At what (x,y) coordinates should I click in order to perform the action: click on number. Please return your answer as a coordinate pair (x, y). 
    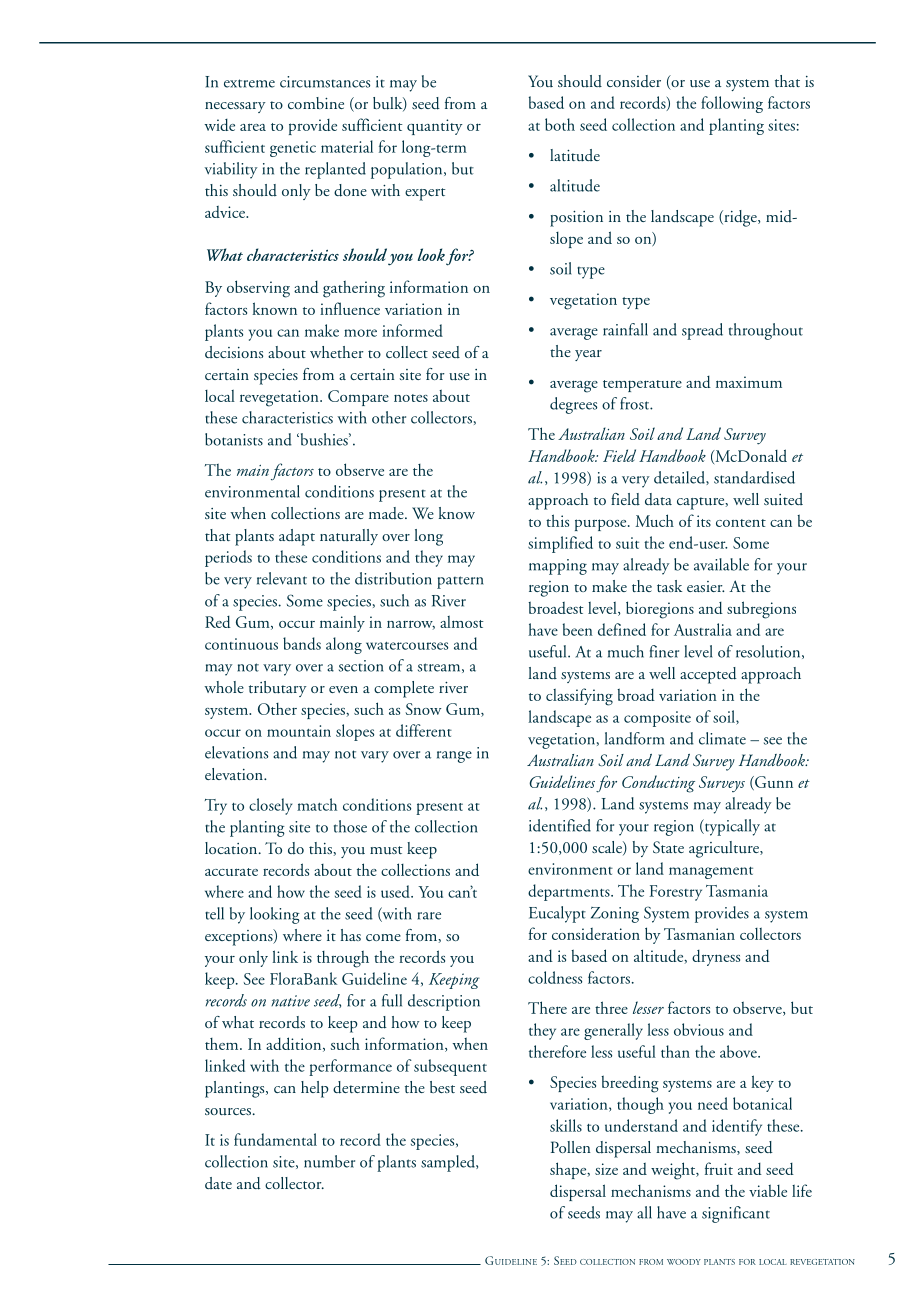
    Looking at the image, I should click on (329, 1161).
